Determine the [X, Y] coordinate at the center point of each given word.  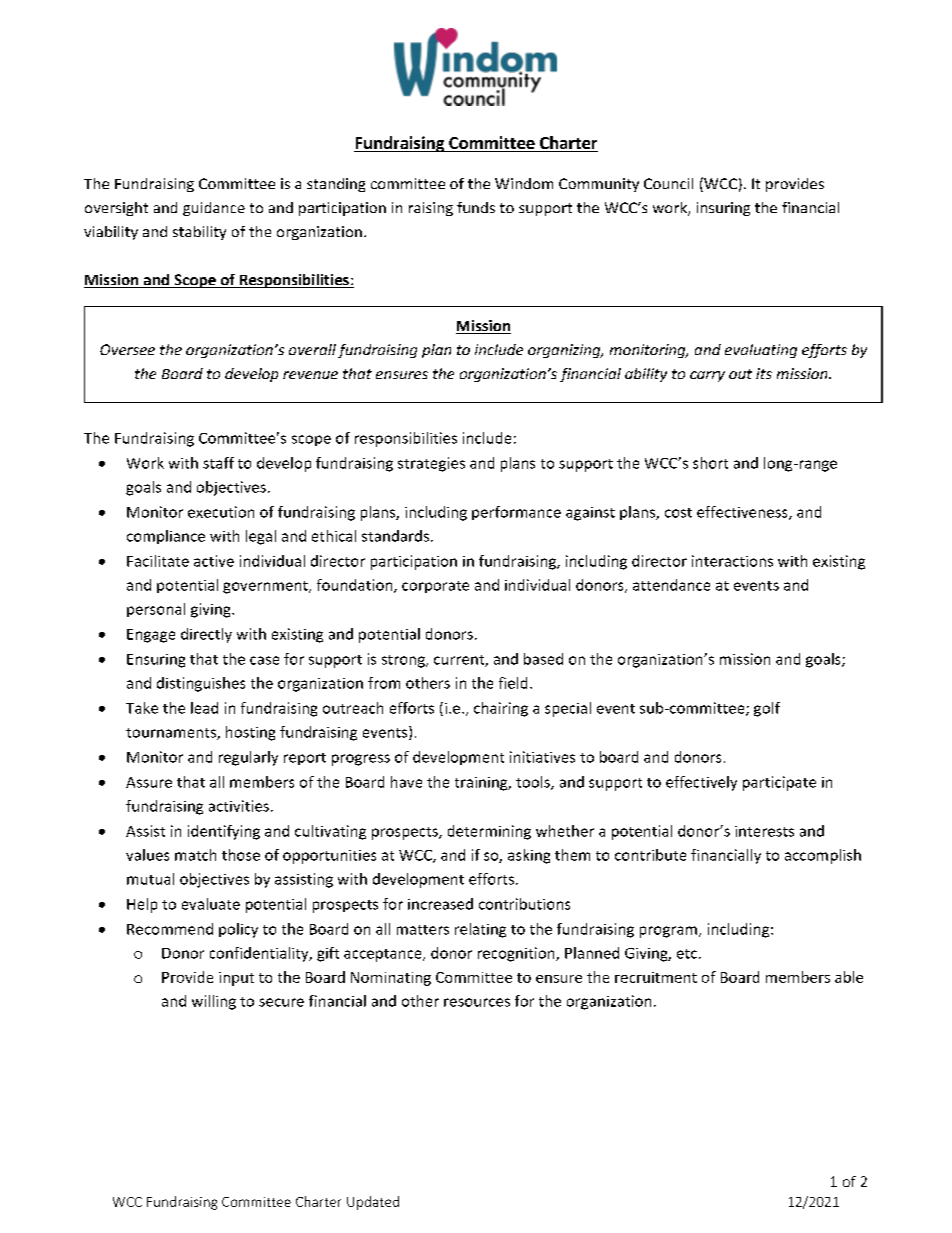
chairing [501, 709]
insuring [723, 209]
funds [476, 207]
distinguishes [201, 684]
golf [767, 709]
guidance [214, 209]
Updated [373, 1203]
